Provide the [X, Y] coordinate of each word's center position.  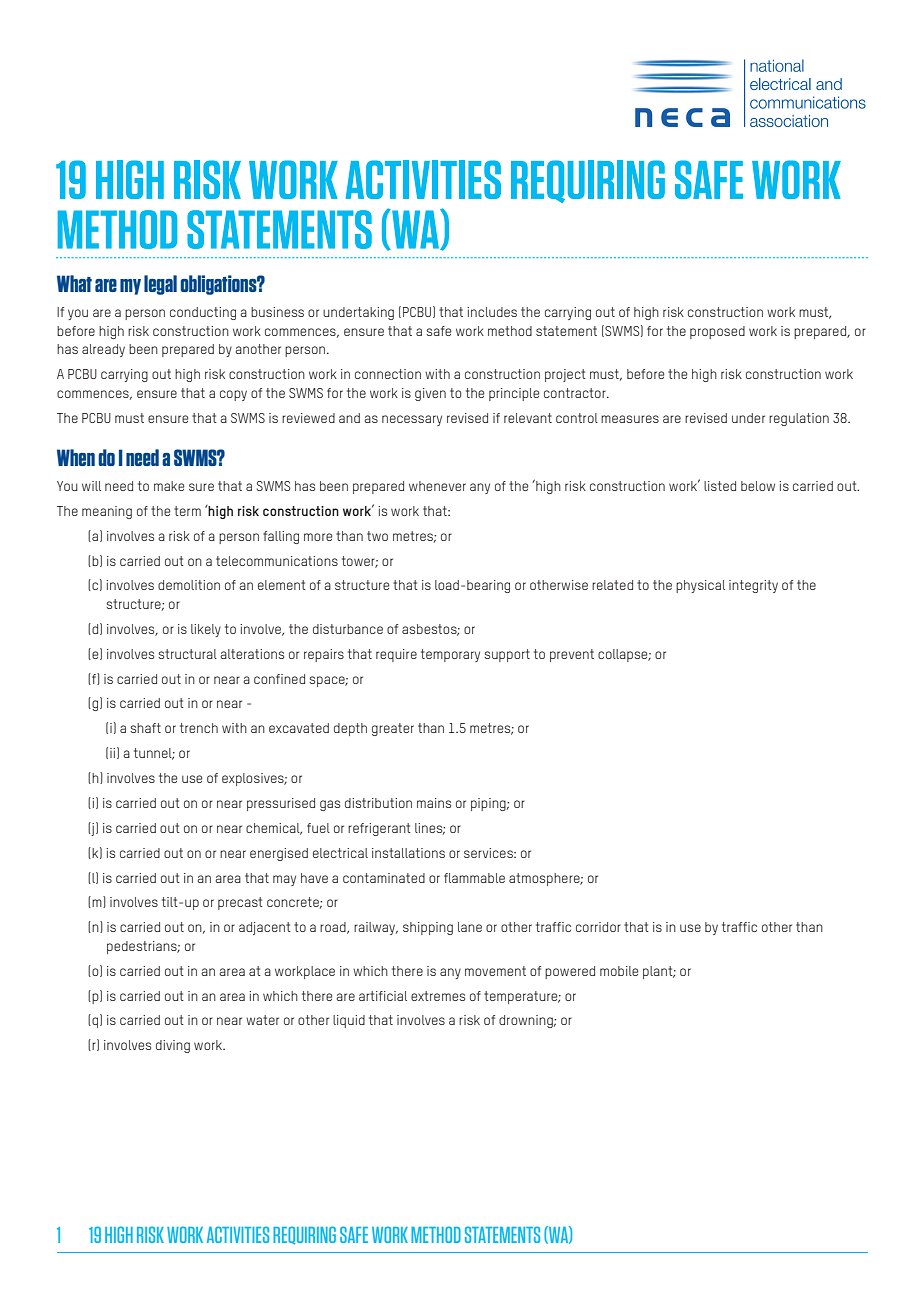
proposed [717, 332]
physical [700, 586]
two [377, 536]
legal [160, 285]
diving [173, 1046]
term [187, 511]
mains [434, 803]
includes [492, 312]
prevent [572, 655]
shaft [145, 728]
